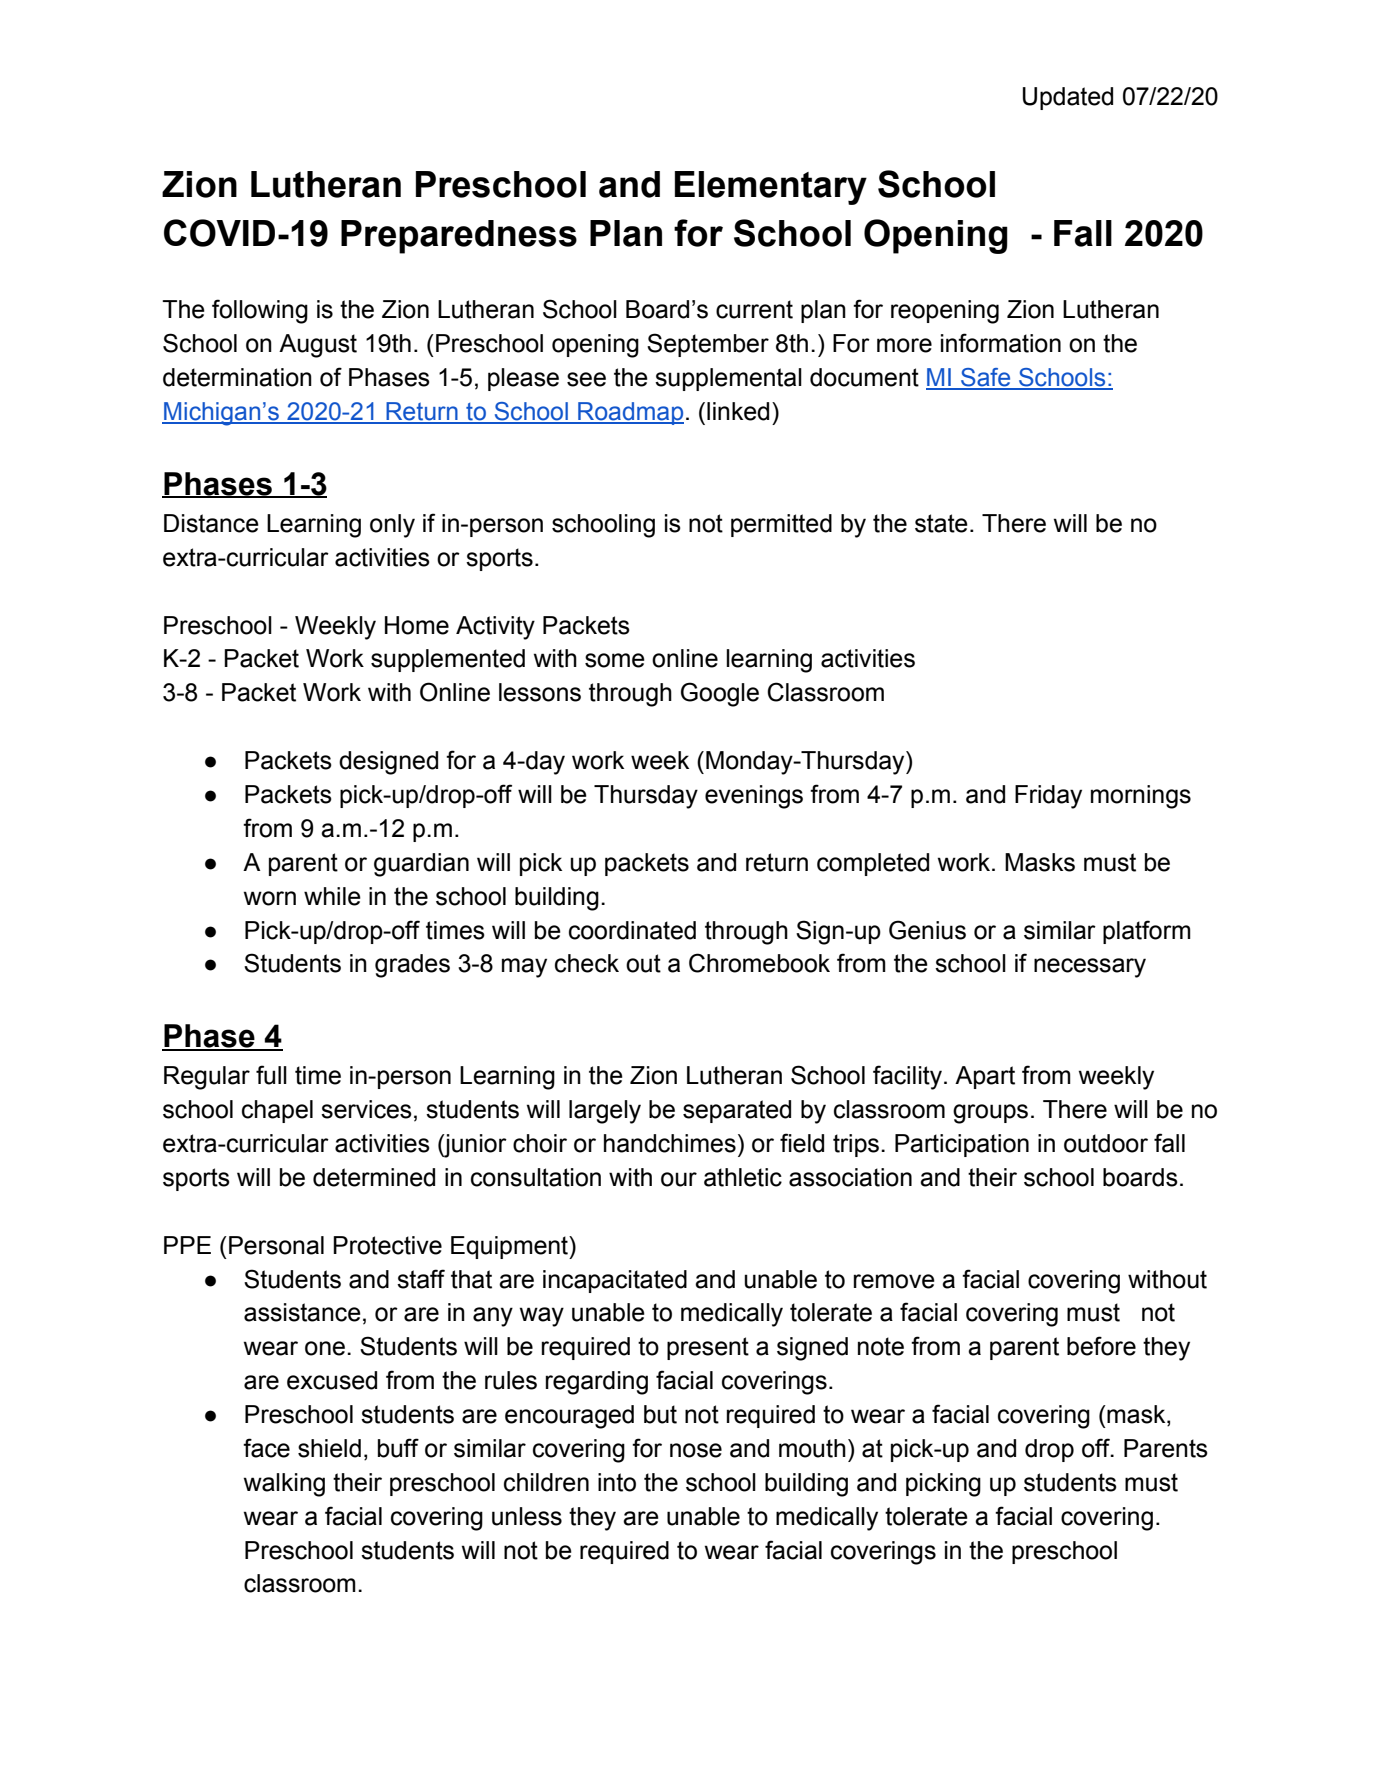 This screenshot has height=1789, width=1382. Describe the element at coordinates (1068, 98) in the screenshot. I see `Updated` at that location.
